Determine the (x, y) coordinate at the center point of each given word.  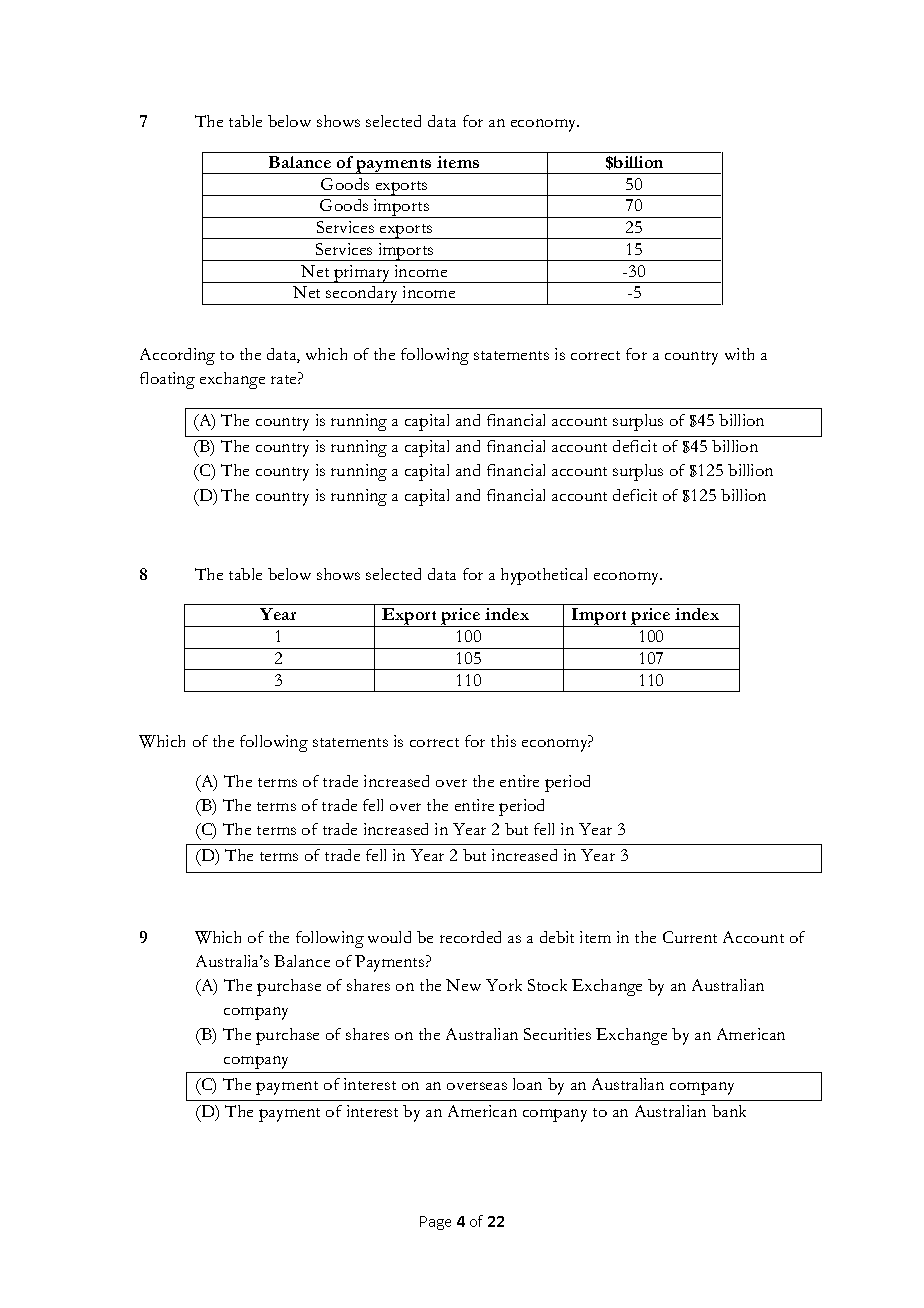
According (177, 356)
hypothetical (544, 576)
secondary (363, 295)
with (739, 354)
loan (527, 1084)
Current (690, 937)
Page (435, 1223)
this (503, 741)
